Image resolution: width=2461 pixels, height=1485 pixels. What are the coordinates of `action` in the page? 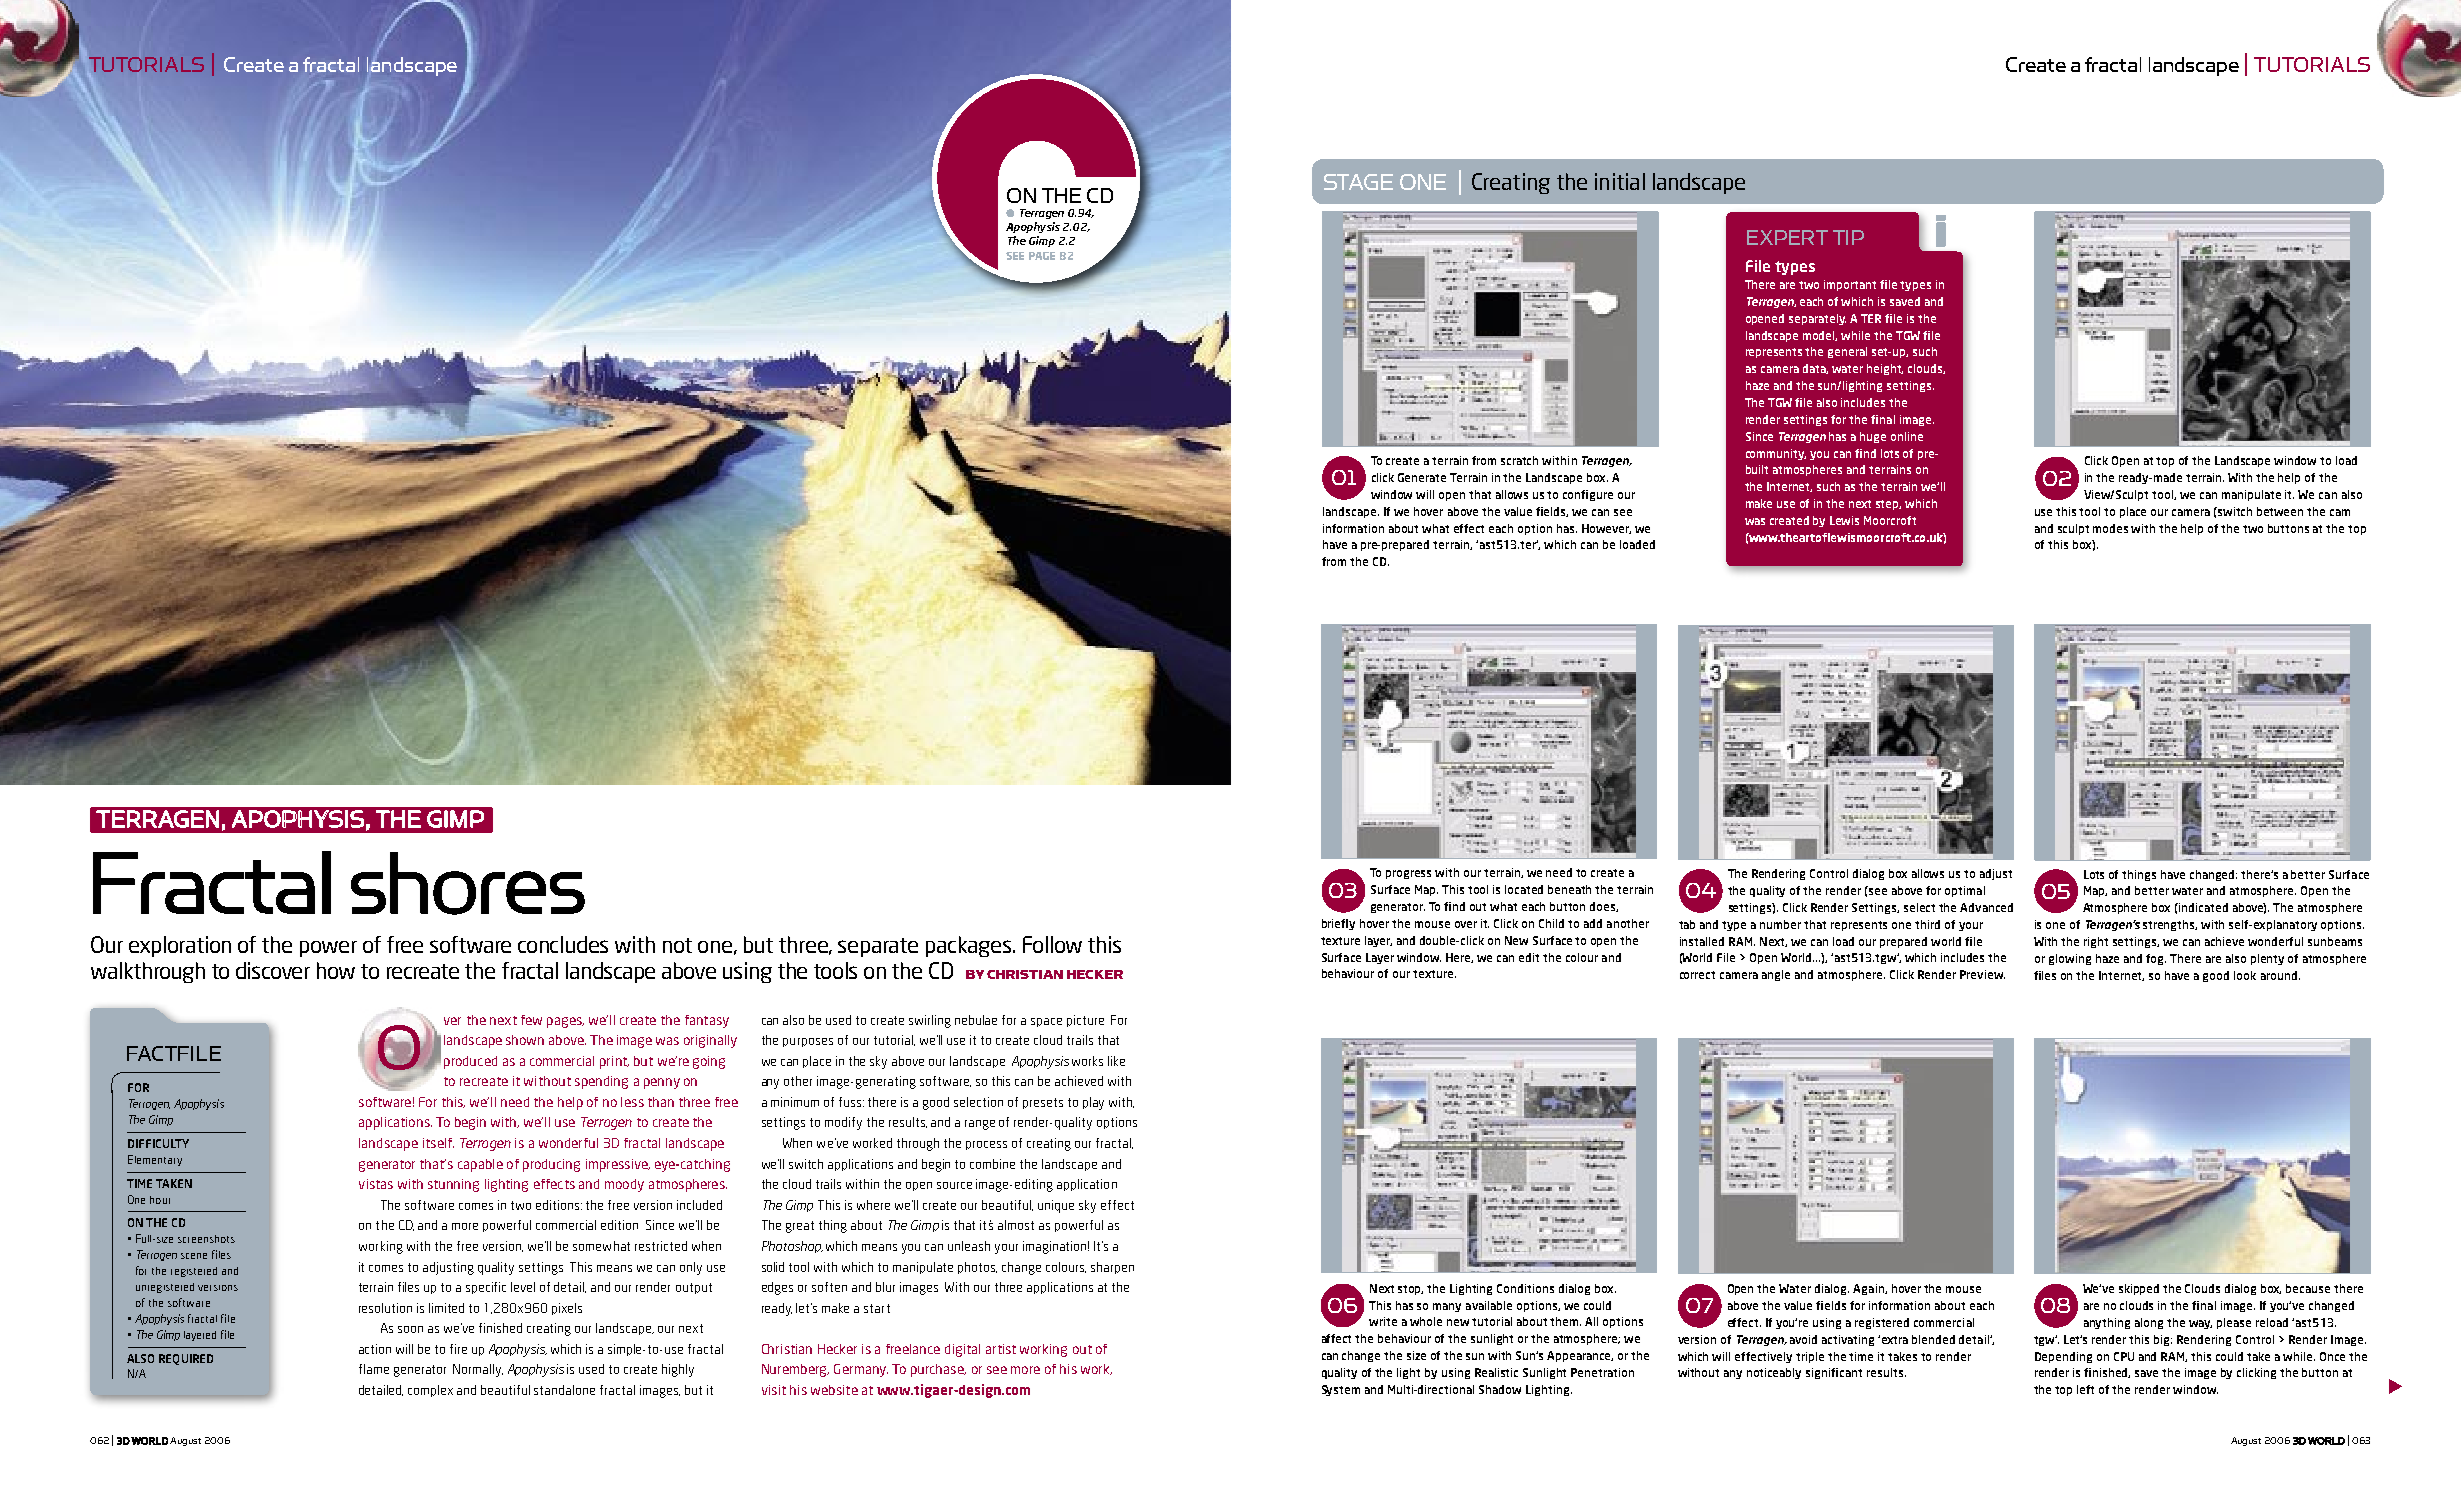 It's located at (375, 1349).
